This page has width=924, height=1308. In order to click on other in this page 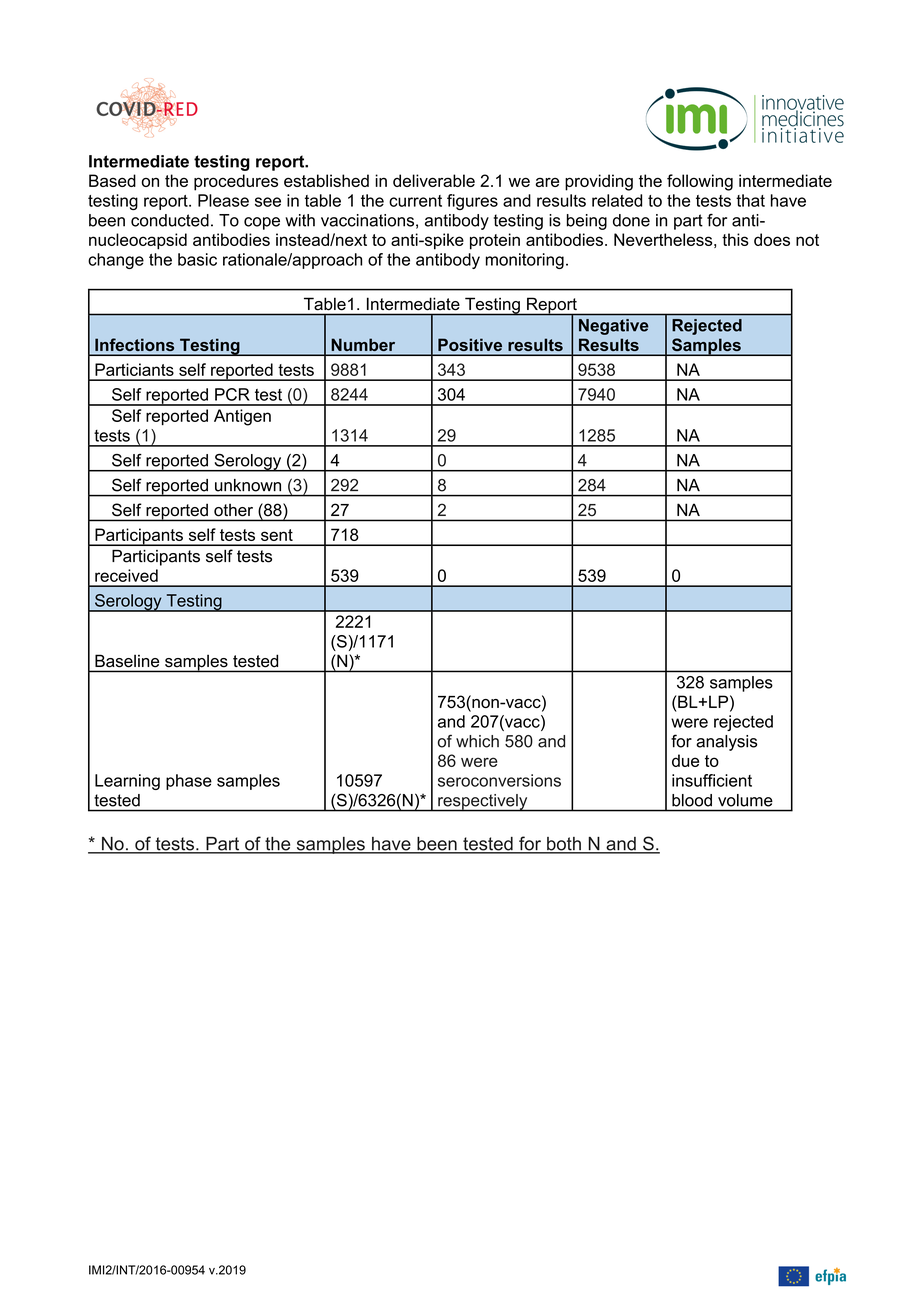, I will do `click(233, 510)`.
